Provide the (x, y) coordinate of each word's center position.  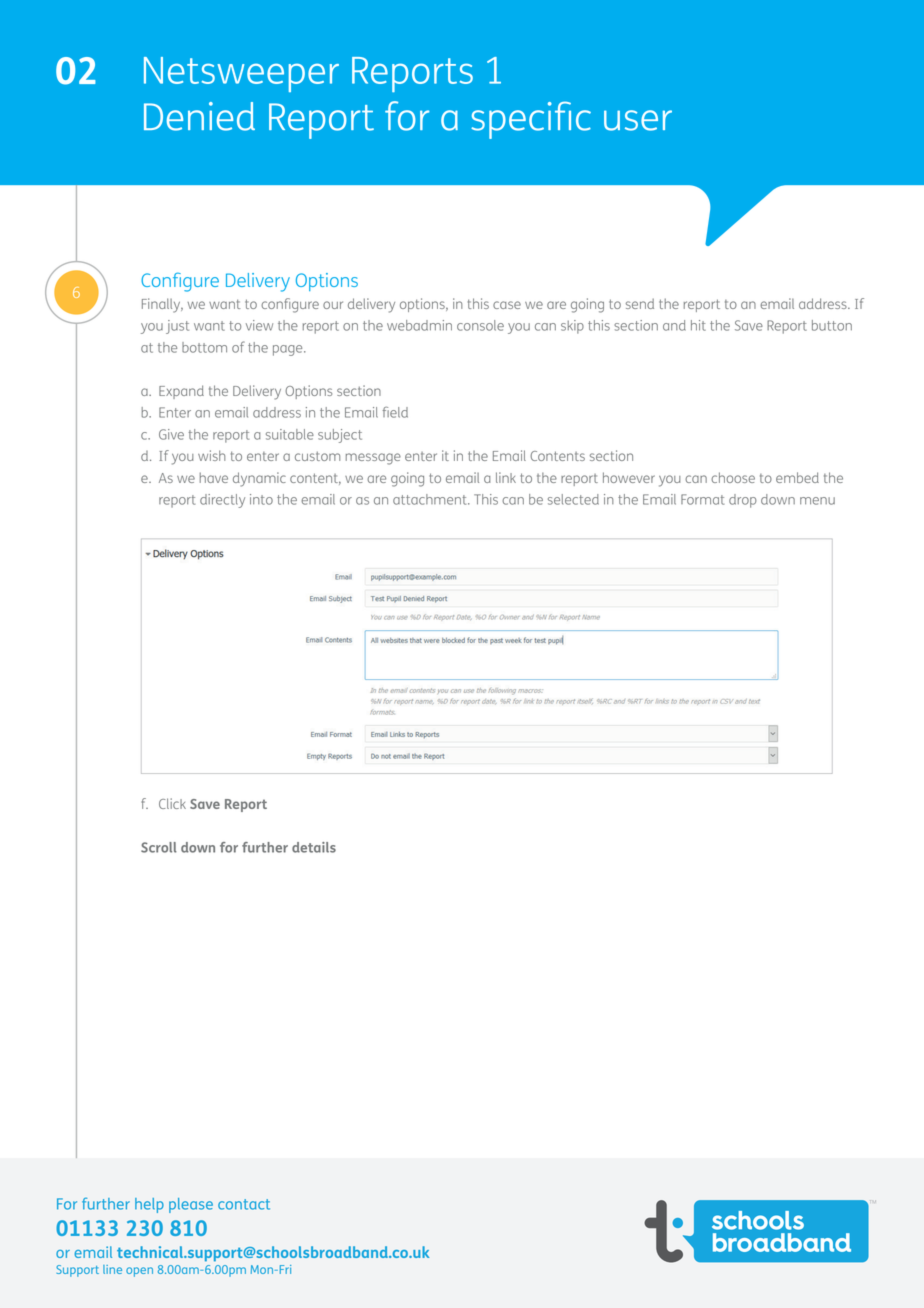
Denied (199, 116)
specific (531, 120)
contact (244, 1204)
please (191, 1205)
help (149, 1205)
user (638, 120)
